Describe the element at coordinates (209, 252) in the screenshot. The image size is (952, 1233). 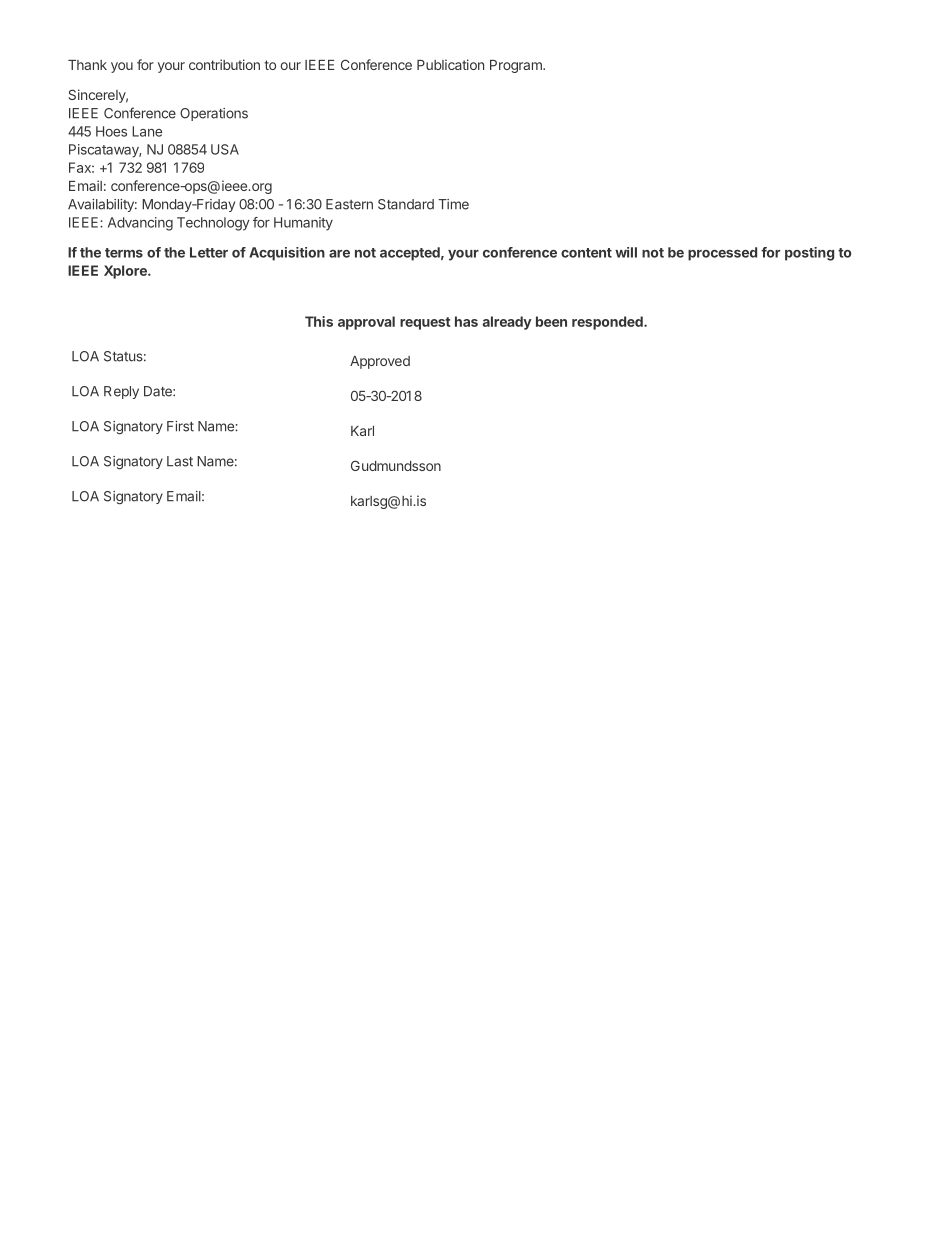
I see `Letter` at that location.
